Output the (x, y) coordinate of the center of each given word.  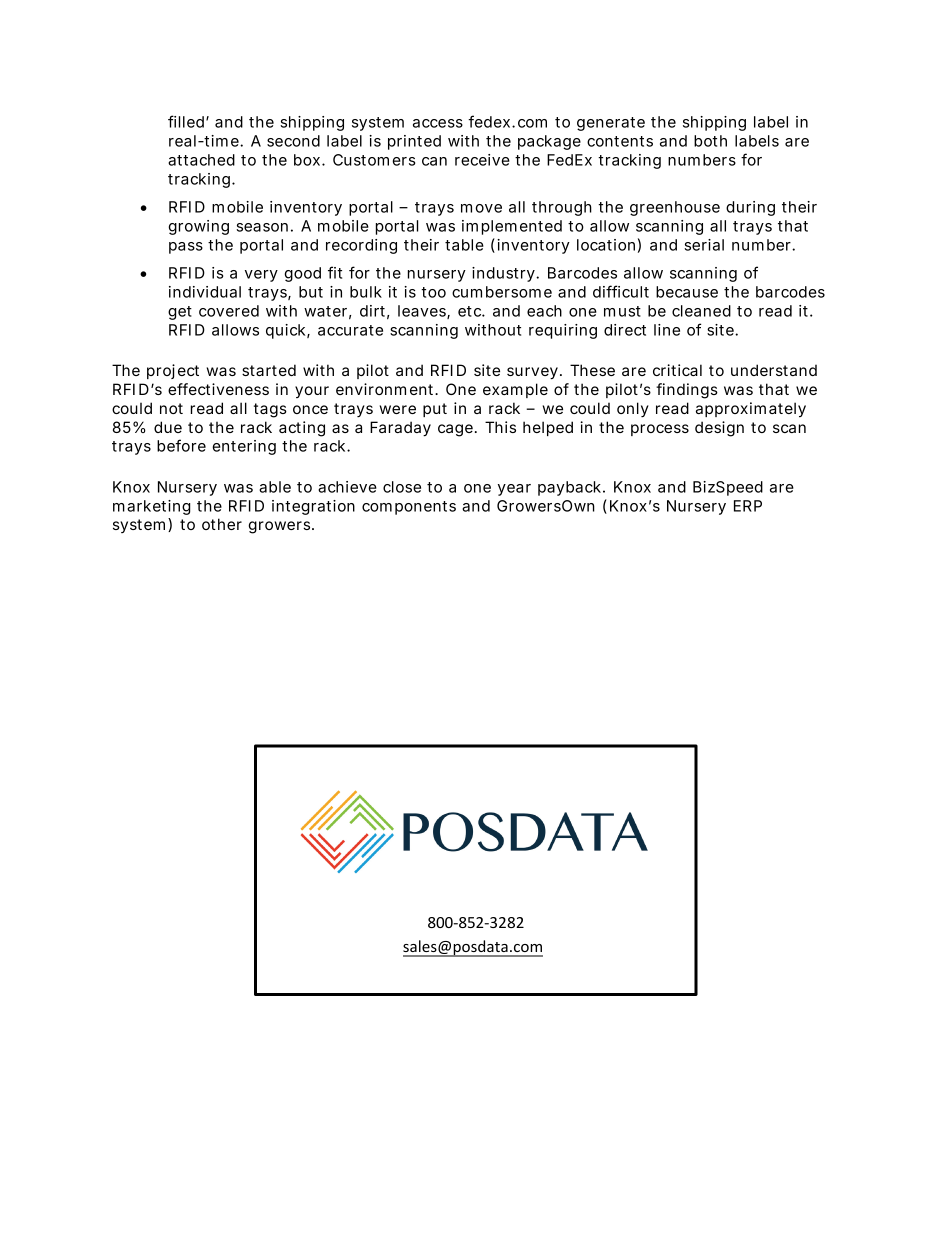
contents (620, 141)
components (409, 508)
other (222, 524)
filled (188, 121)
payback (571, 488)
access (438, 123)
